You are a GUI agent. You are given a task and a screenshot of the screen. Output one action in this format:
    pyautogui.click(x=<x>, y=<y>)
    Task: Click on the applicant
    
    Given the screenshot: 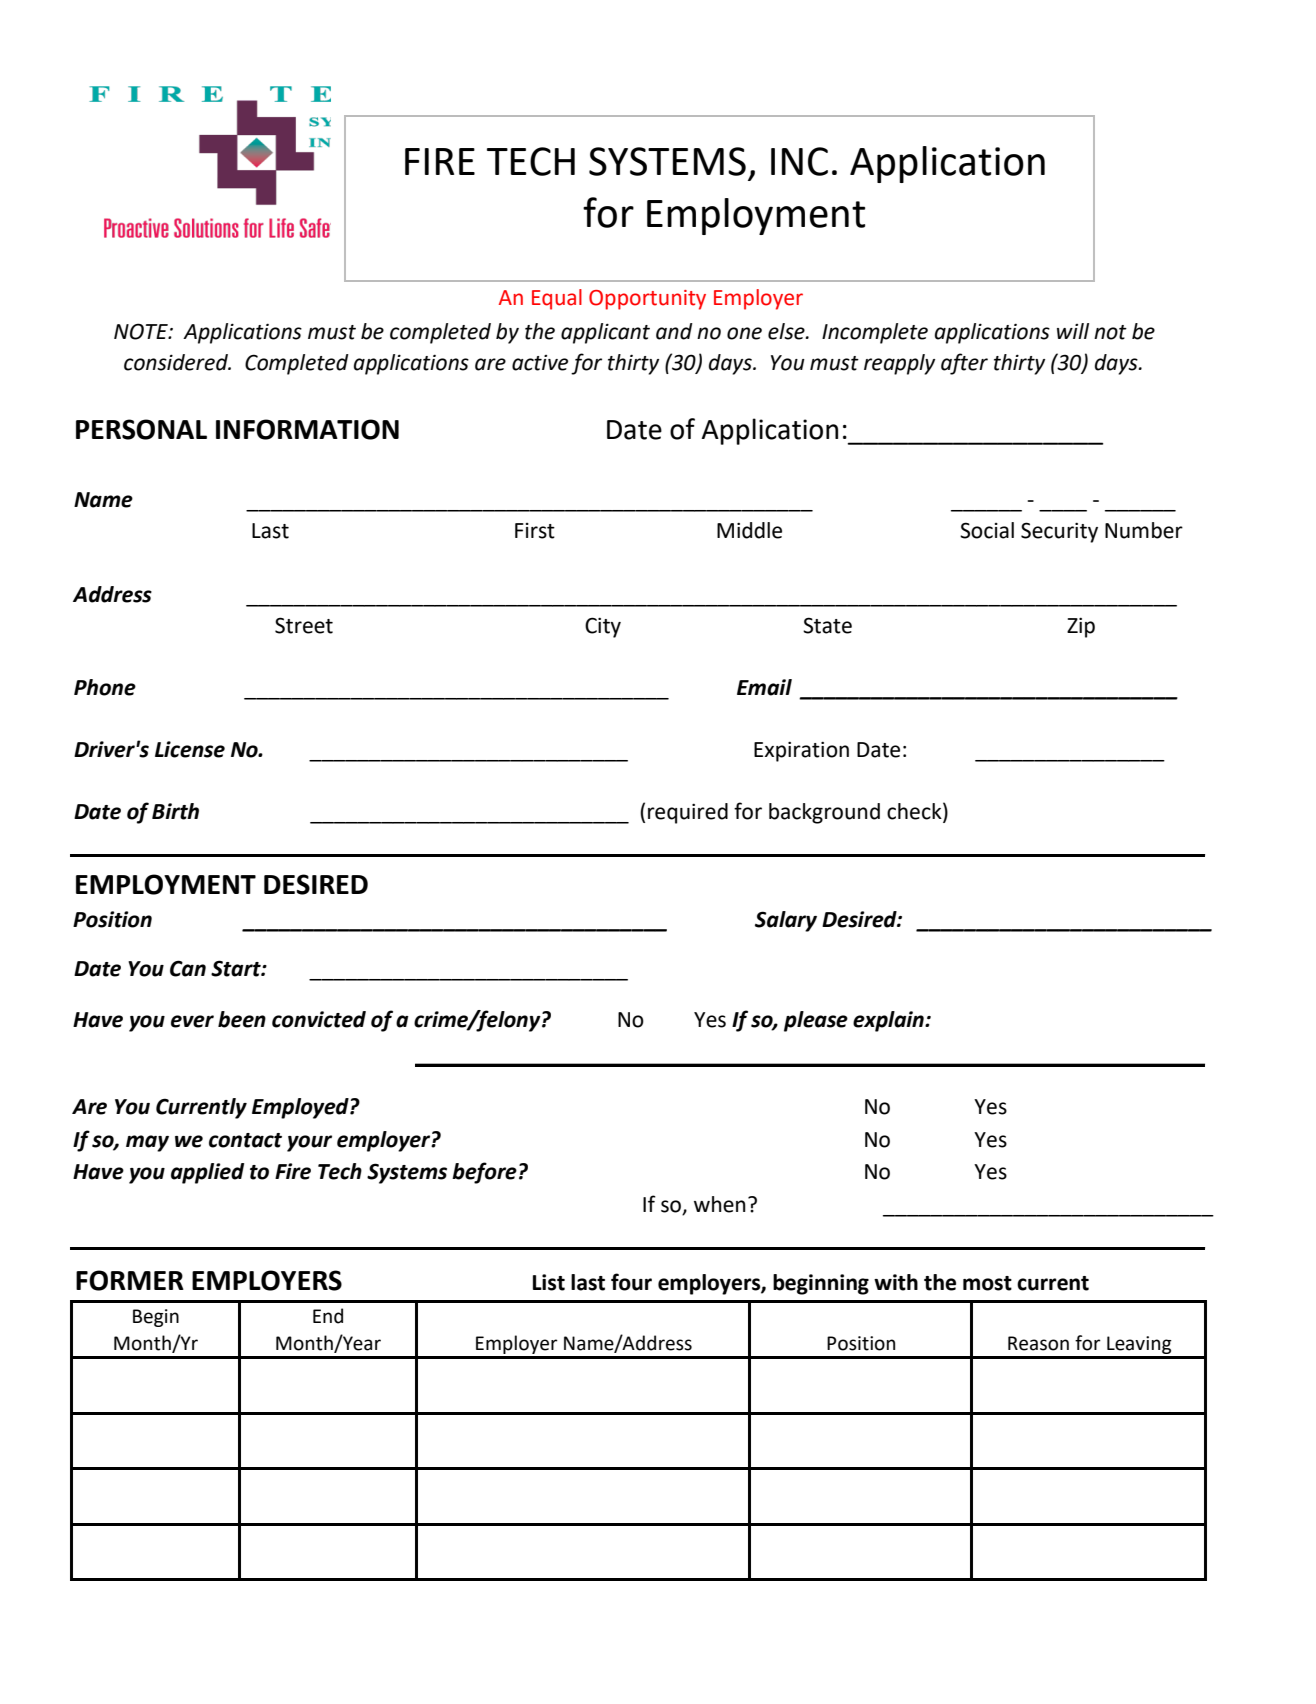 What is the action you would take?
    pyautogui.click(x=605, y=333)
